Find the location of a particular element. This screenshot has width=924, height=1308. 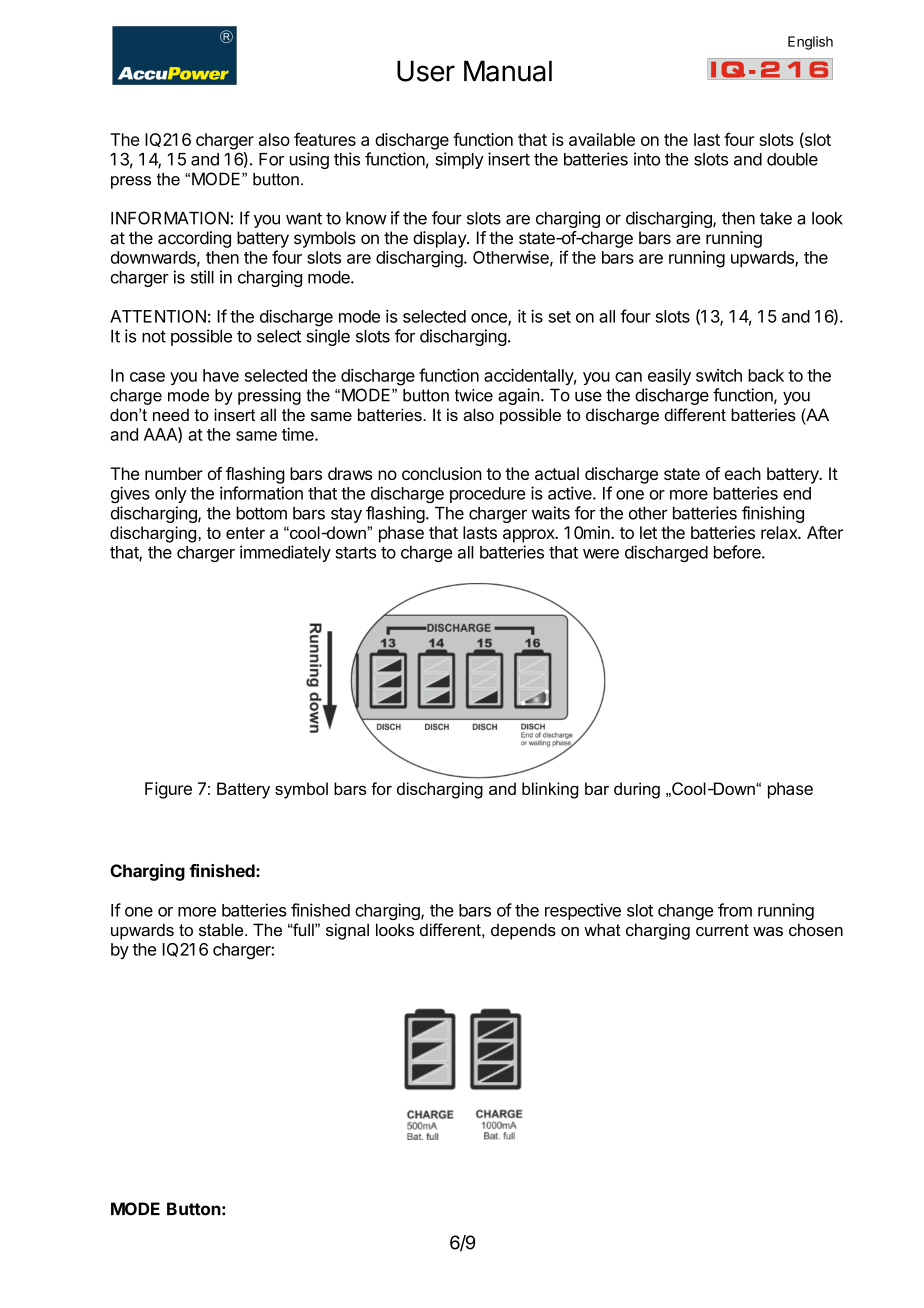

procedure is located at coordinates (488, 495).
